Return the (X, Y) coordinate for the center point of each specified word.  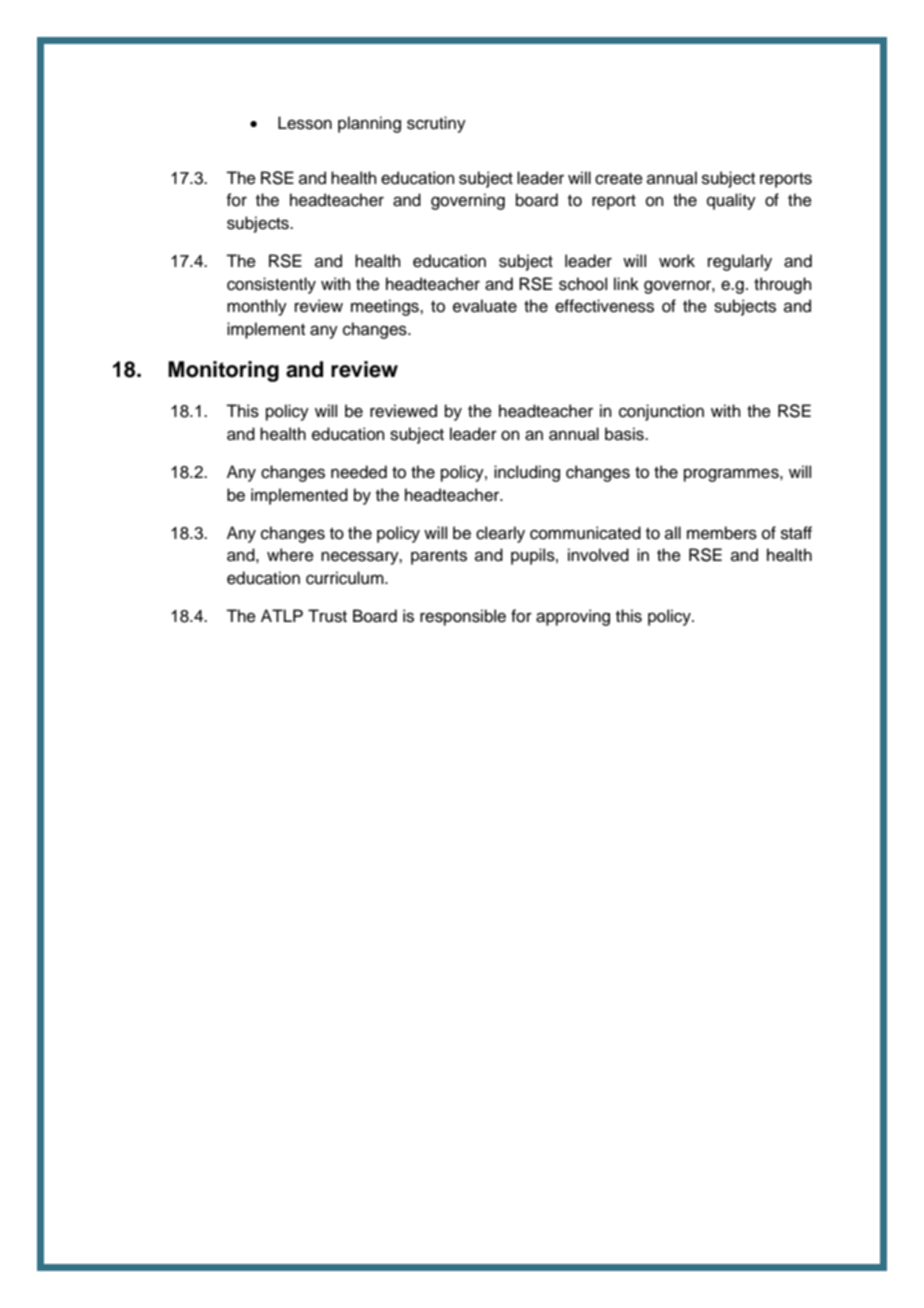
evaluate (485, 306)
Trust (327, 616)
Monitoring (223, 371)
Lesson (305, 123)
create (619, 179)
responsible (463, 617)
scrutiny (436, 124)
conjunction (661, 412)
